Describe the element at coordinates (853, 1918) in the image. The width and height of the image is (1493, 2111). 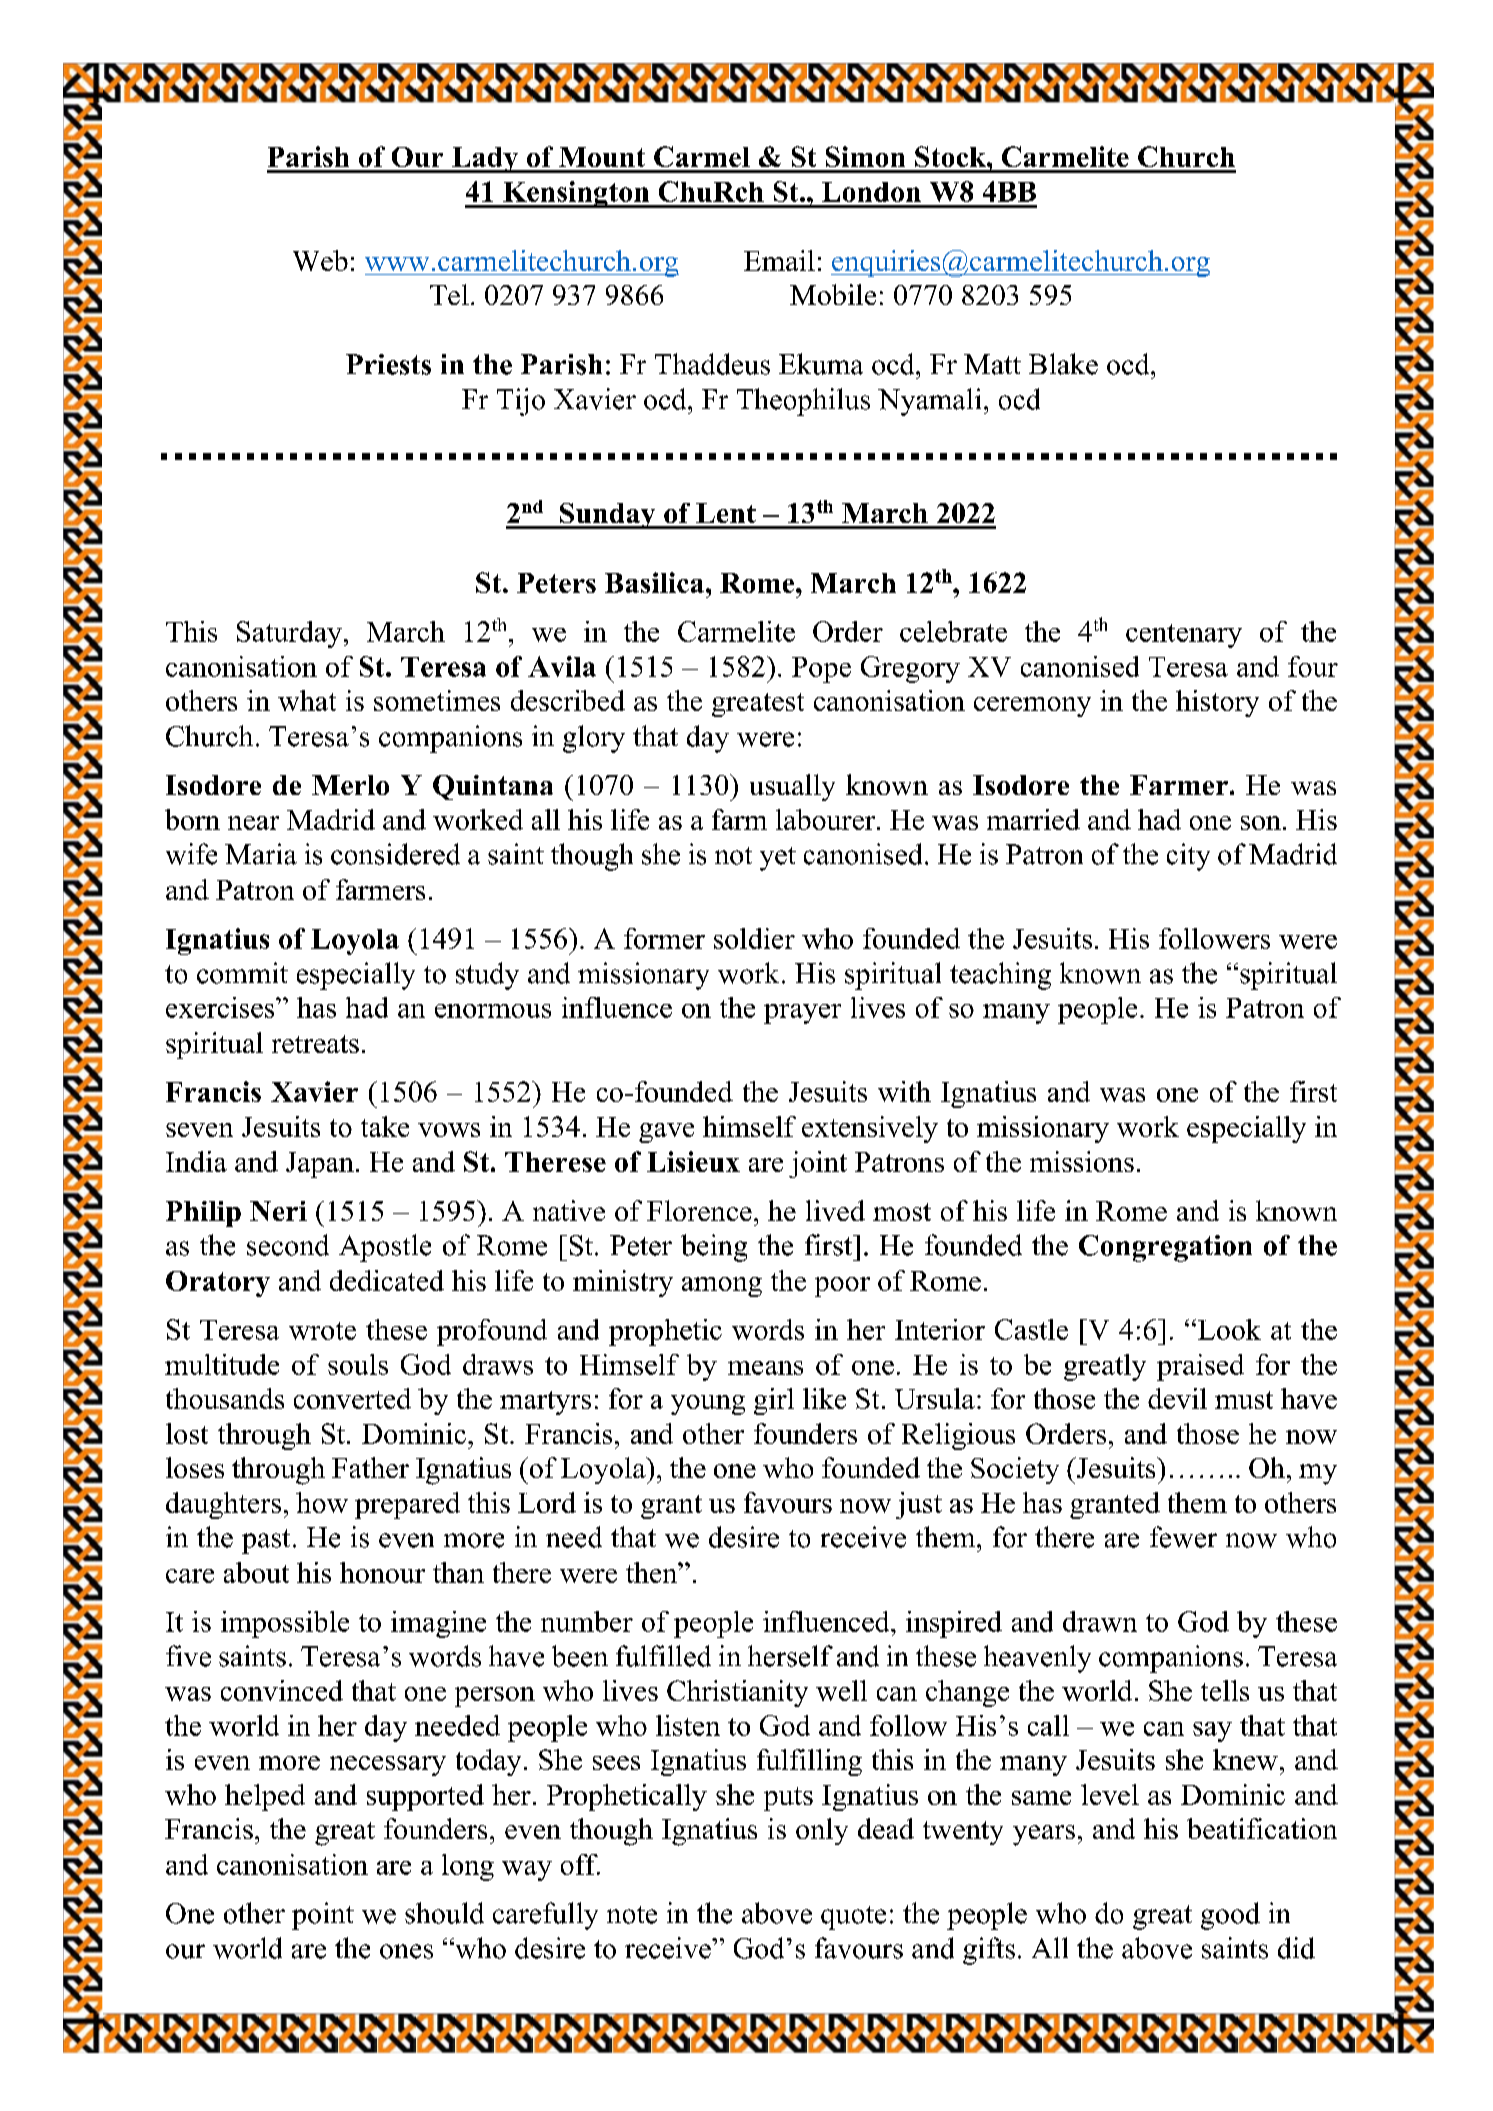
I see `quote` at that location.
